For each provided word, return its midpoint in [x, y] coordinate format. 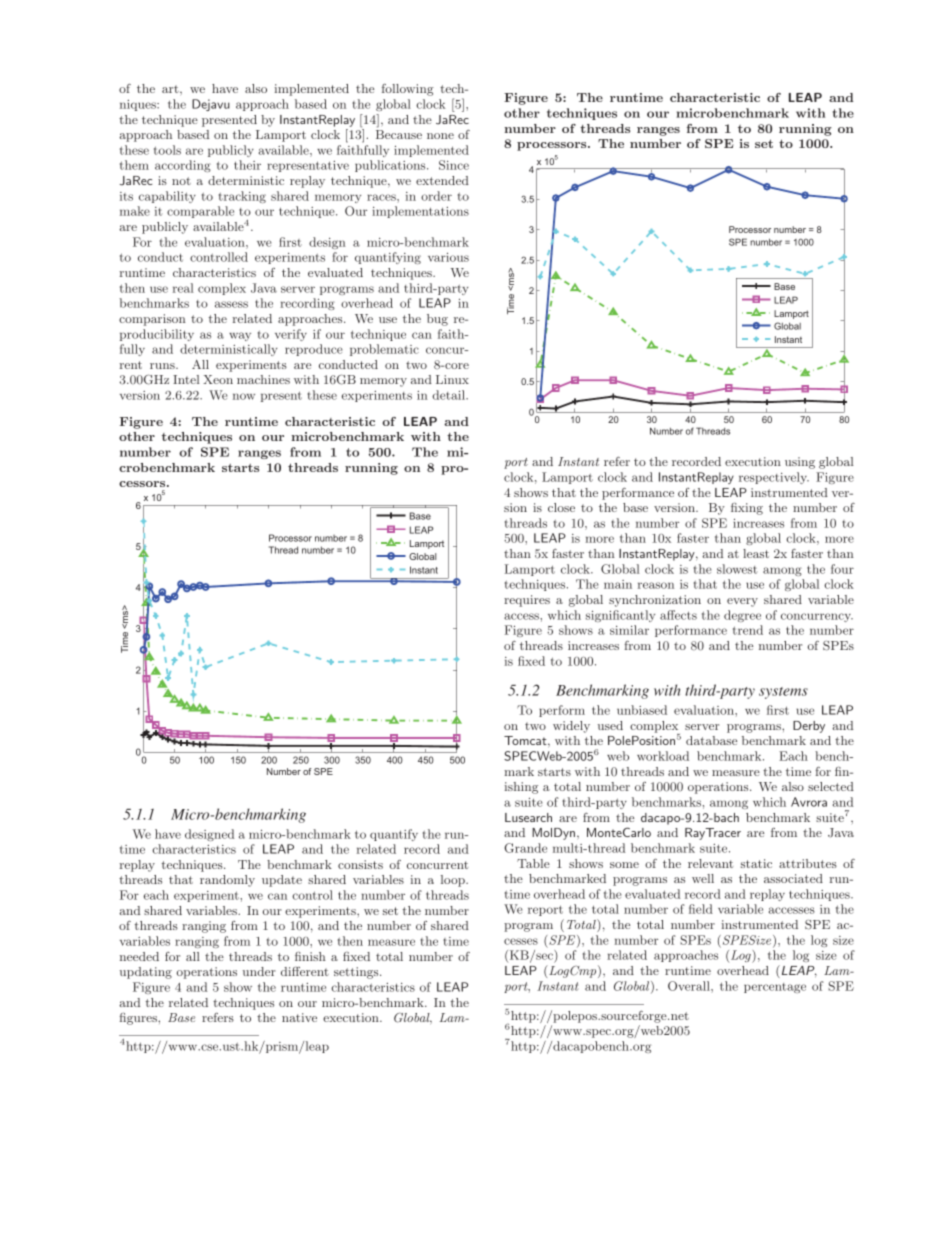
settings [357, 973]
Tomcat [526, 740]
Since [454, 165]
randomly [227, 881]
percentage [775, 988]
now [244, 396]
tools [167, 150]
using [800, 463]
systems [783, 693]
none [440, 136]
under [259, 971]
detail [449, 395]
